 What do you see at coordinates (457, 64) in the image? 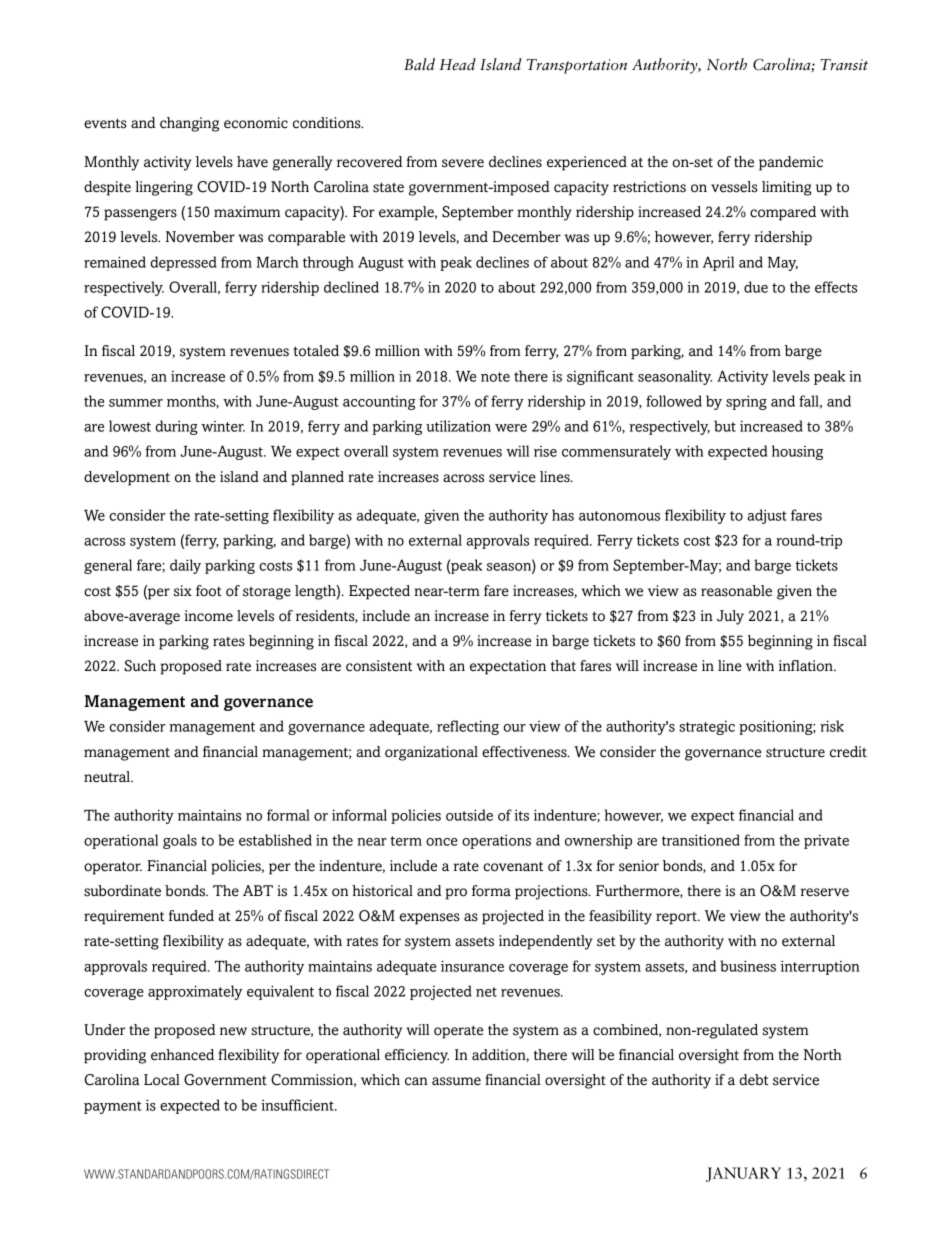
I see `Head` at bounding box center [457, 64].
